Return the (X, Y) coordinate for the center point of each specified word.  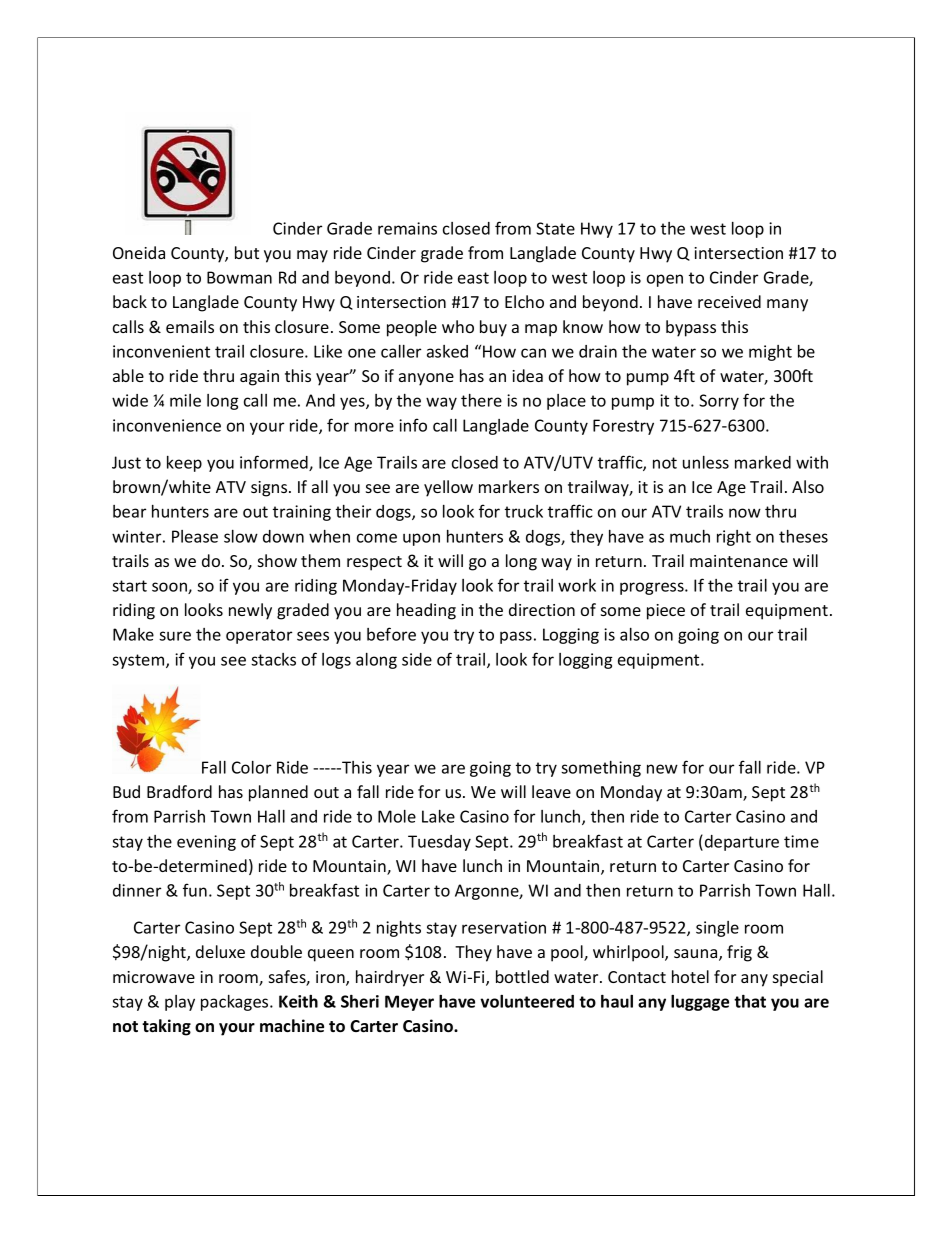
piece (666, 612)
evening (206, 843)
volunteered (527, 1001)
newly (250, 611)
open (665, 280)
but (247, 252)
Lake (438, 816)
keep (184, 464)
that (750, 1001)
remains (407, 228)
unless (706, 462)
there (481, 400)
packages (236, 1003)
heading (426, 611)
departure (742, 843)
